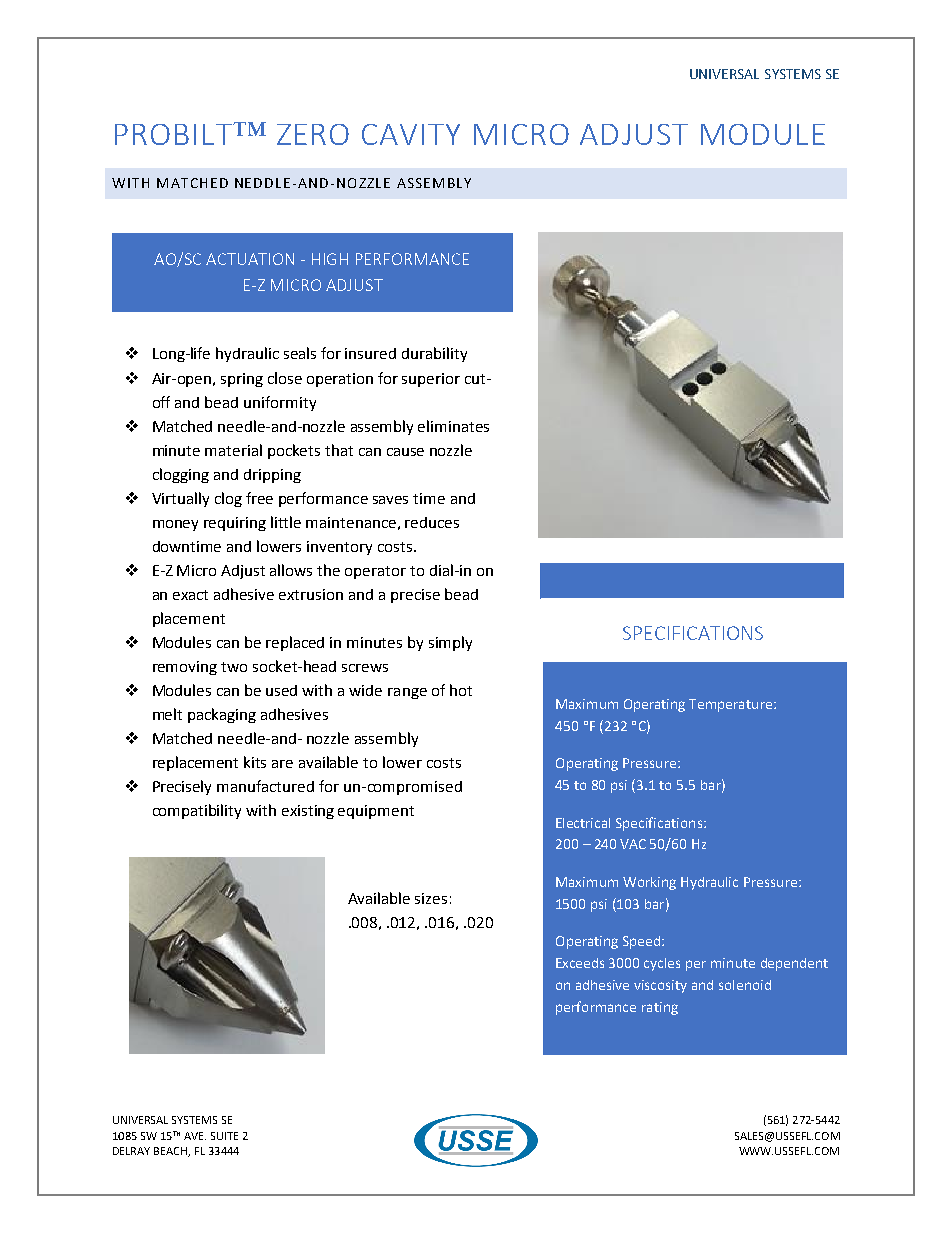  Describe the element at coordinates (732, 705) in the screenshot. I see `Temperature` at that location.
